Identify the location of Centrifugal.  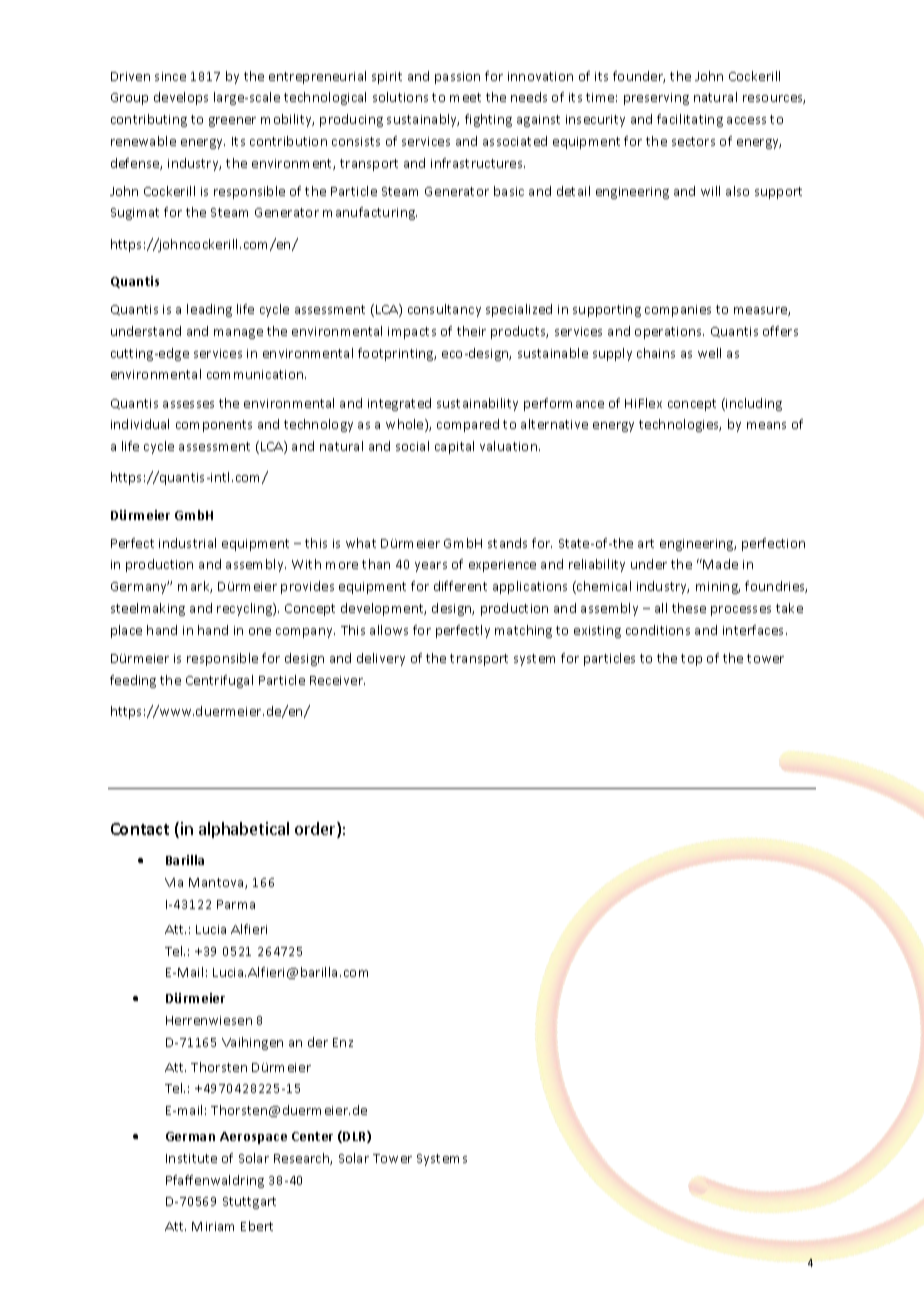
(219, 681).
